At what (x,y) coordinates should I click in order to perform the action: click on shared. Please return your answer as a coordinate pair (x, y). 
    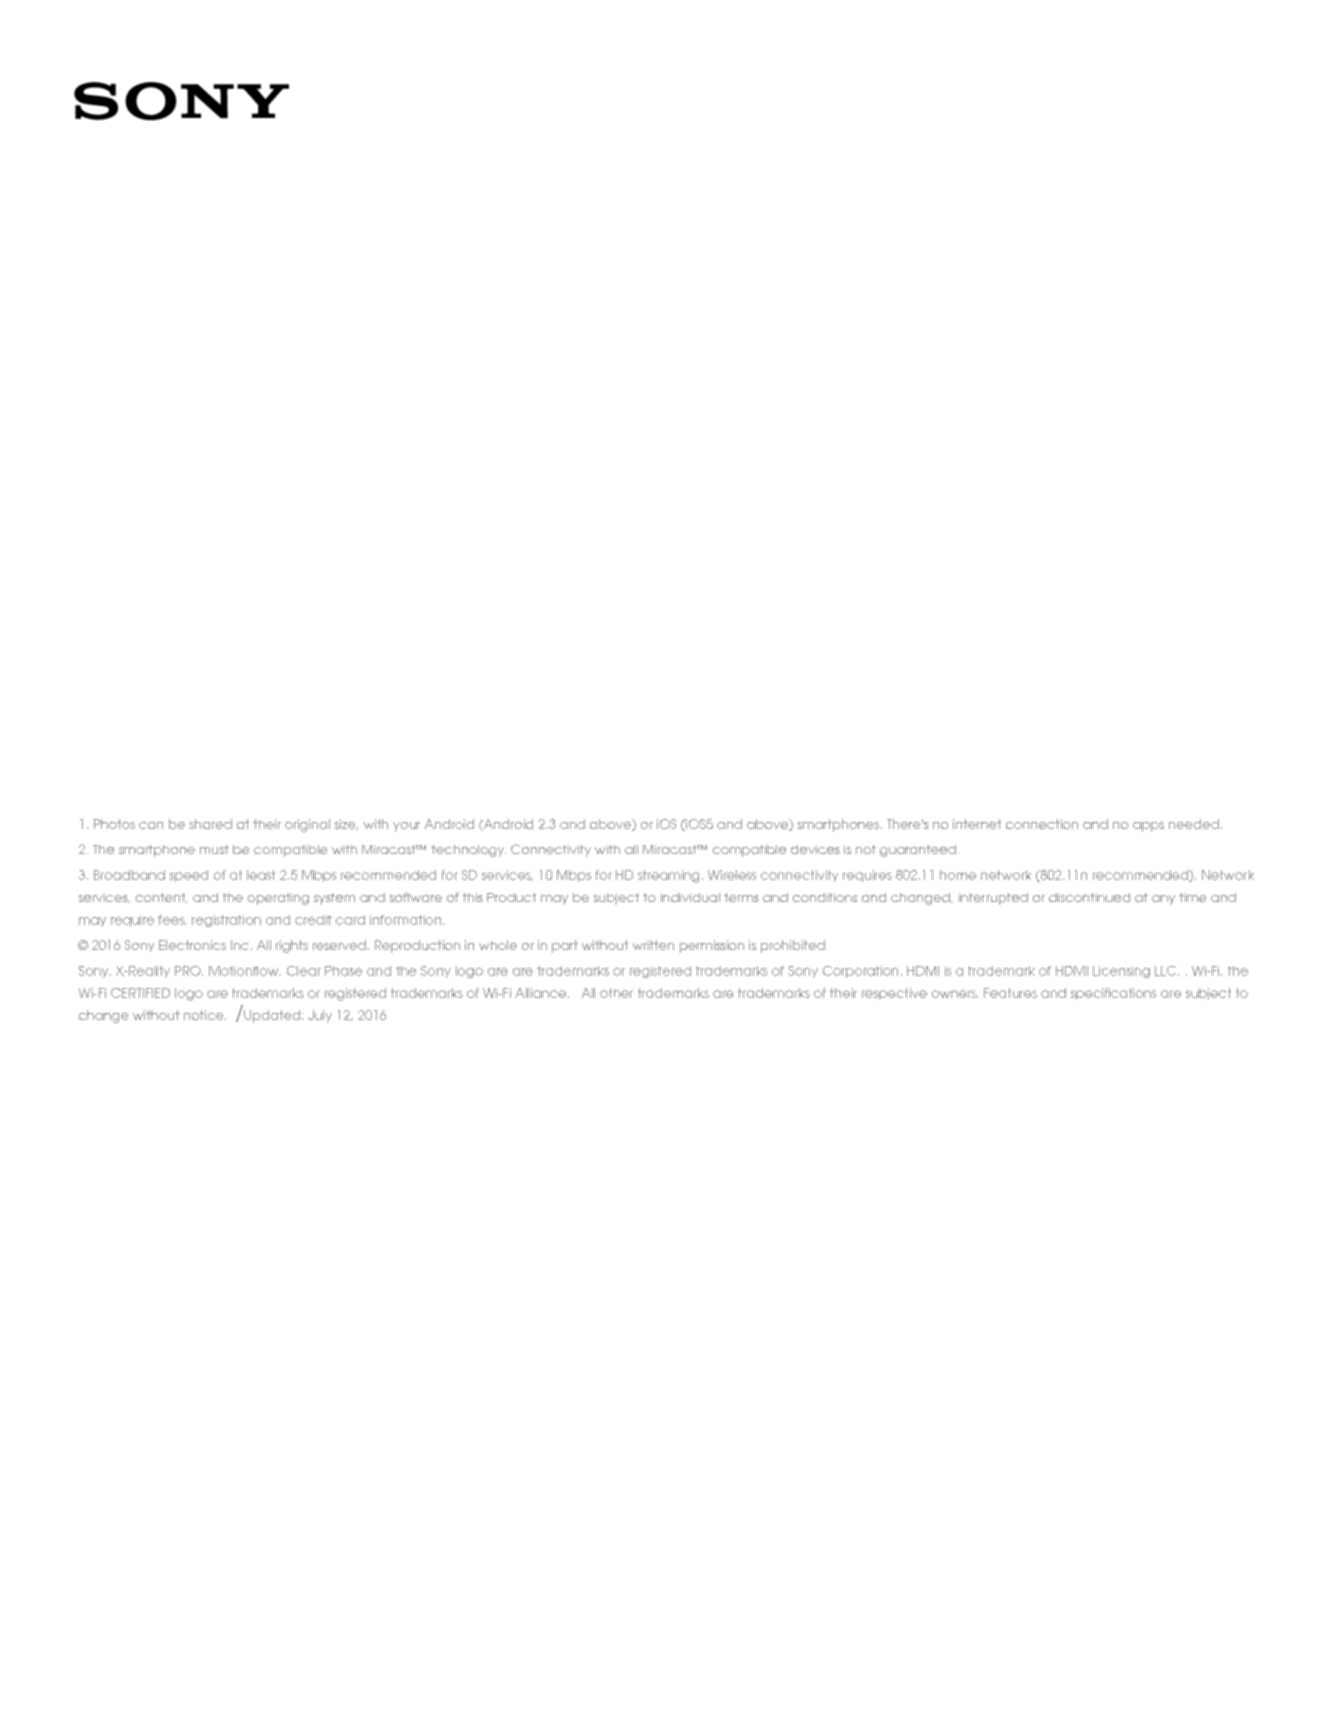
    Looking at the image, I should click on (210, 824).
